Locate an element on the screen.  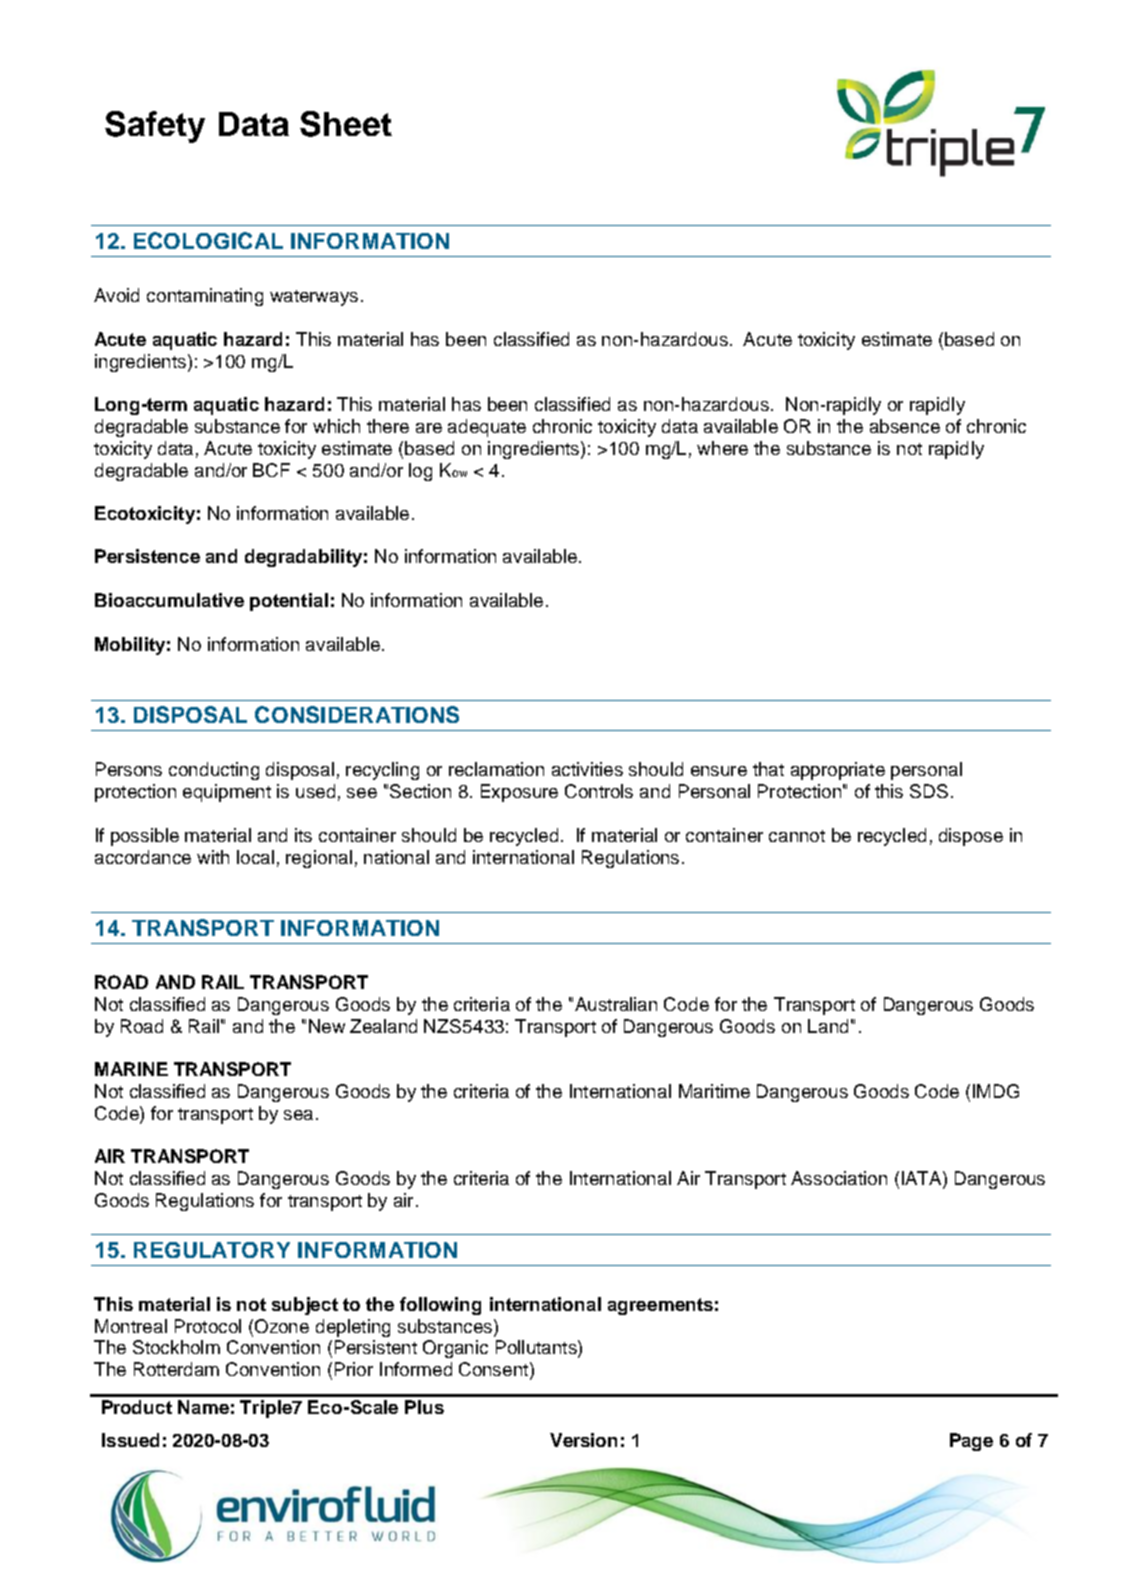
Association is located at coordinates (839, 1178).
